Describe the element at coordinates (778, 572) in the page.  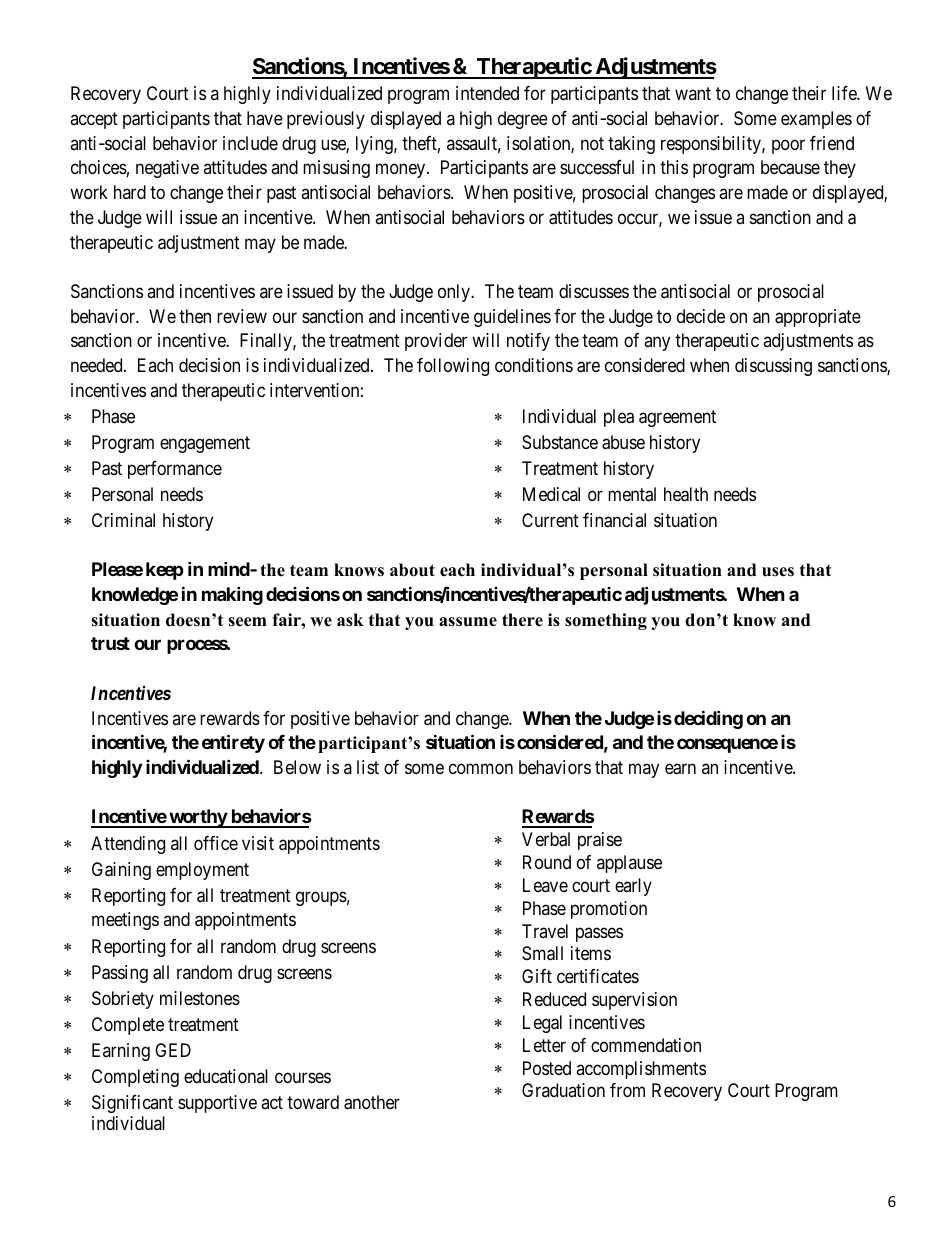
I see `uses` at that location.
